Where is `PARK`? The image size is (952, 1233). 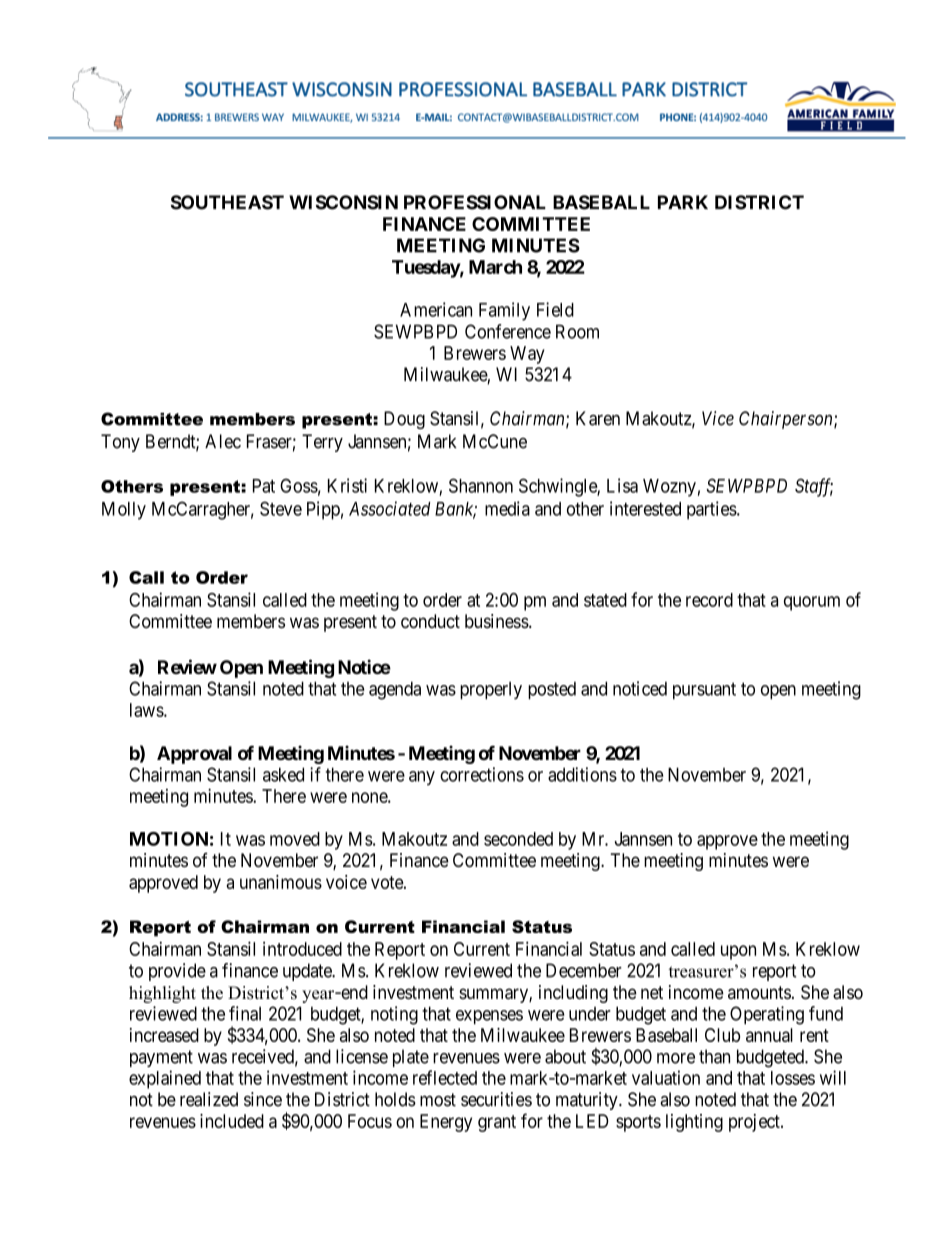
PARK is located at coordinates (683, 202).
